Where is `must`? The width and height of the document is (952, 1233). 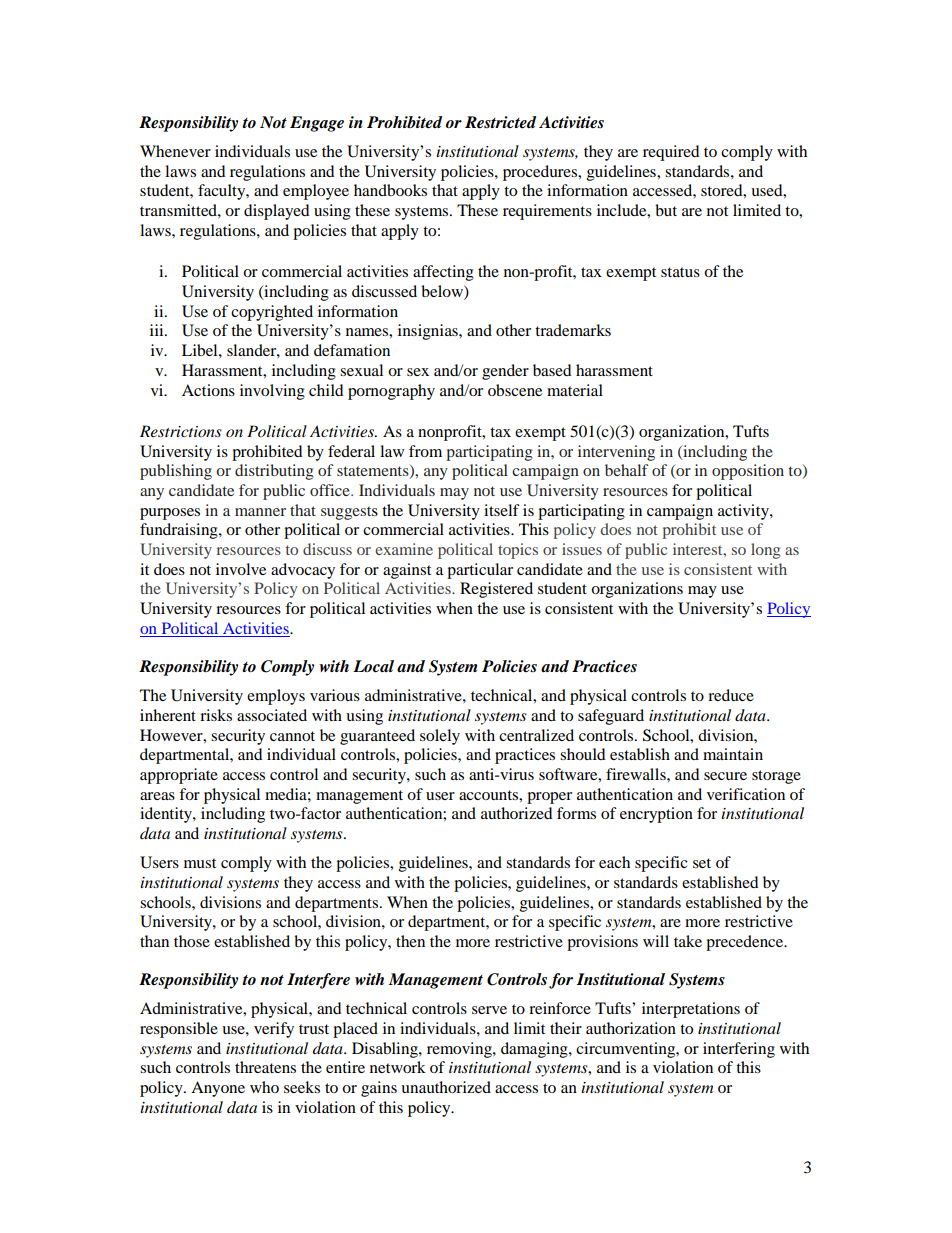 must is located at coordinates (200, 863).
